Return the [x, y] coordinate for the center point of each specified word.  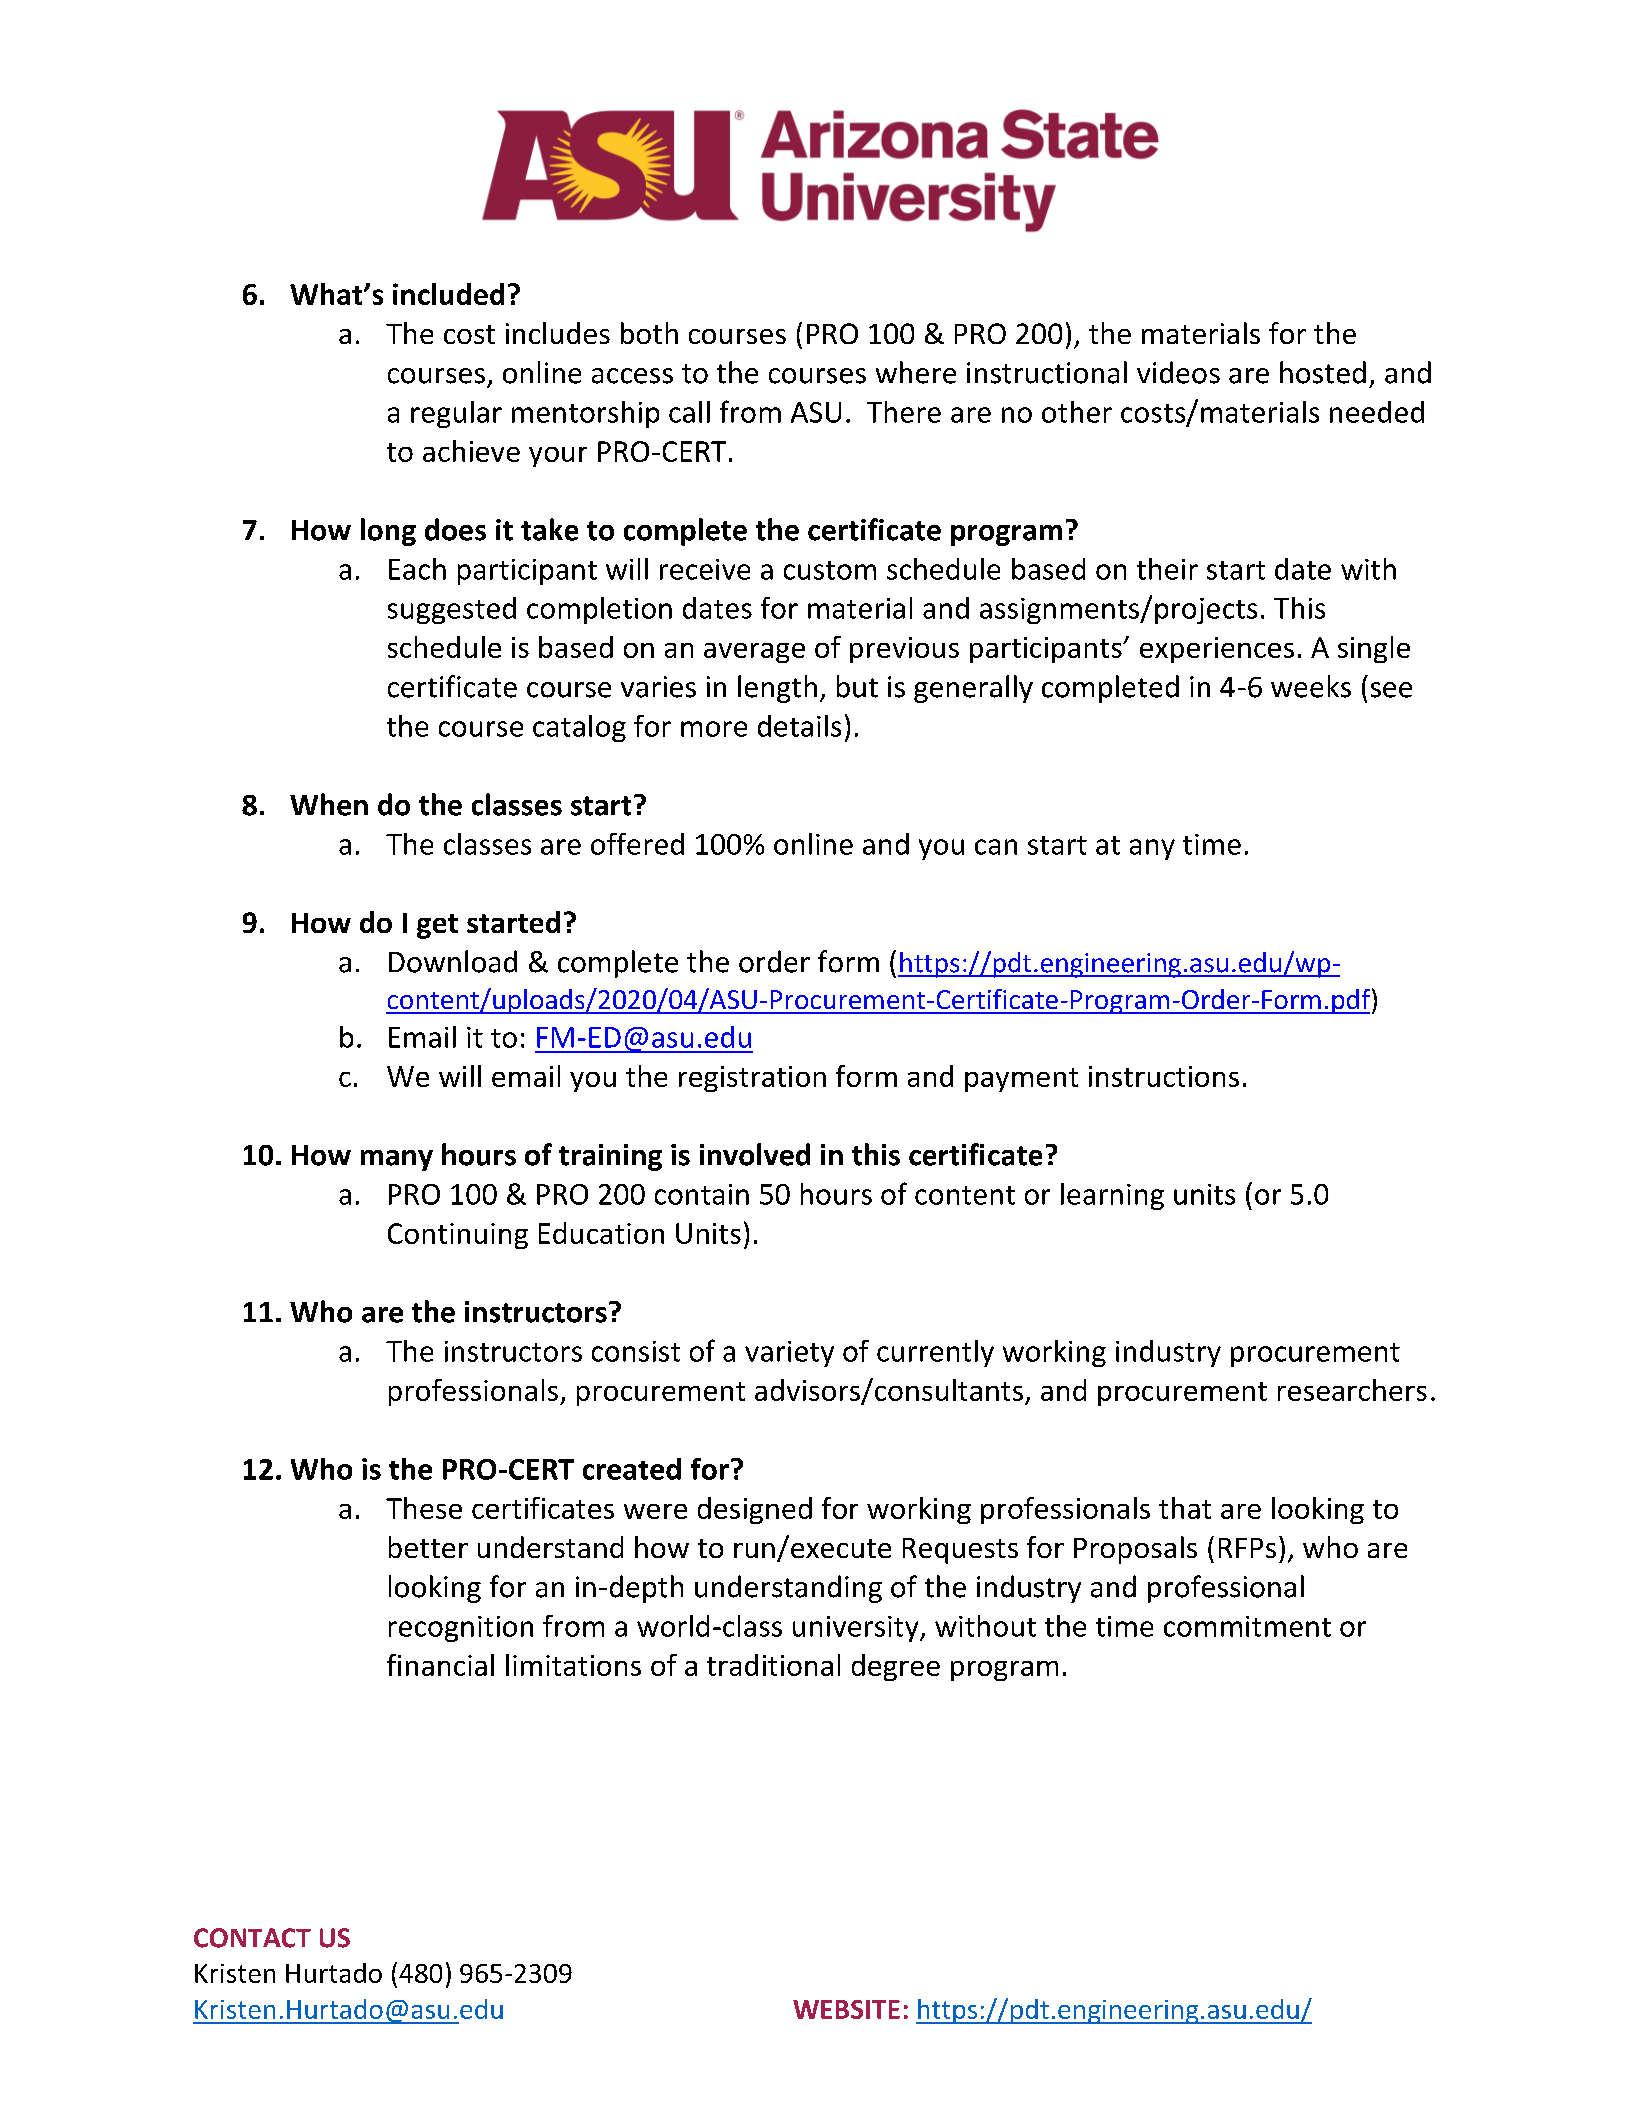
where [916, 372]
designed [755, 1510]
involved [755, 1154]
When [329, 804]
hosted [1323, 372]
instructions [1164, 1076]
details [799, 726]
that [1185, 1508]
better [428, 1547]
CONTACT [252, 1938]
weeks [1311, 686]
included [448, 294]
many [397, 1160]
